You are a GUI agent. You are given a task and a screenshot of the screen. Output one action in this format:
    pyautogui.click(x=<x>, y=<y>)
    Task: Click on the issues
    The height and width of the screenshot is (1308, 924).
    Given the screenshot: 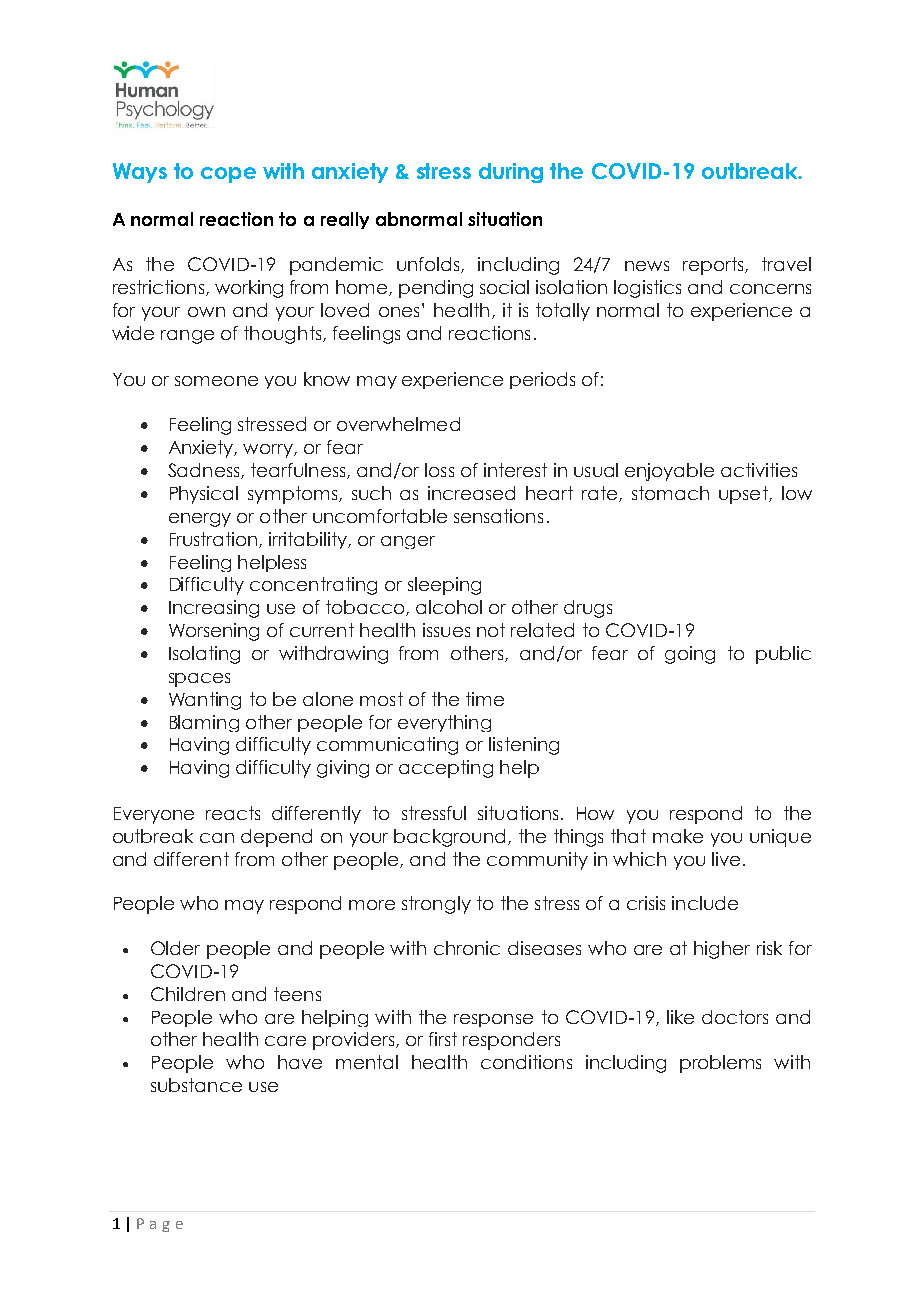 What is the action you would take?
    pyautogui.click(x=446, y=630)
